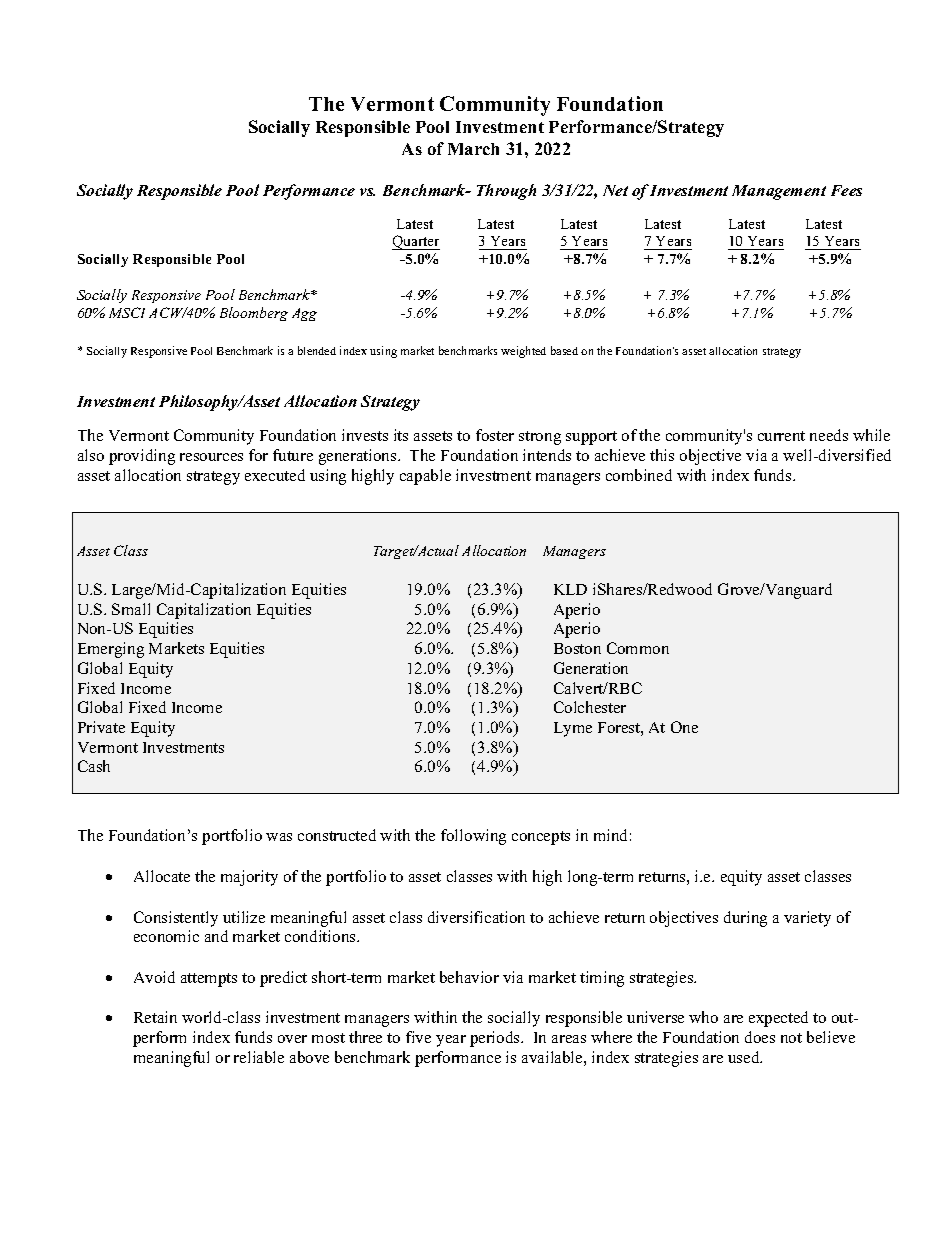  I want to click on resources, so click(211, 457).
